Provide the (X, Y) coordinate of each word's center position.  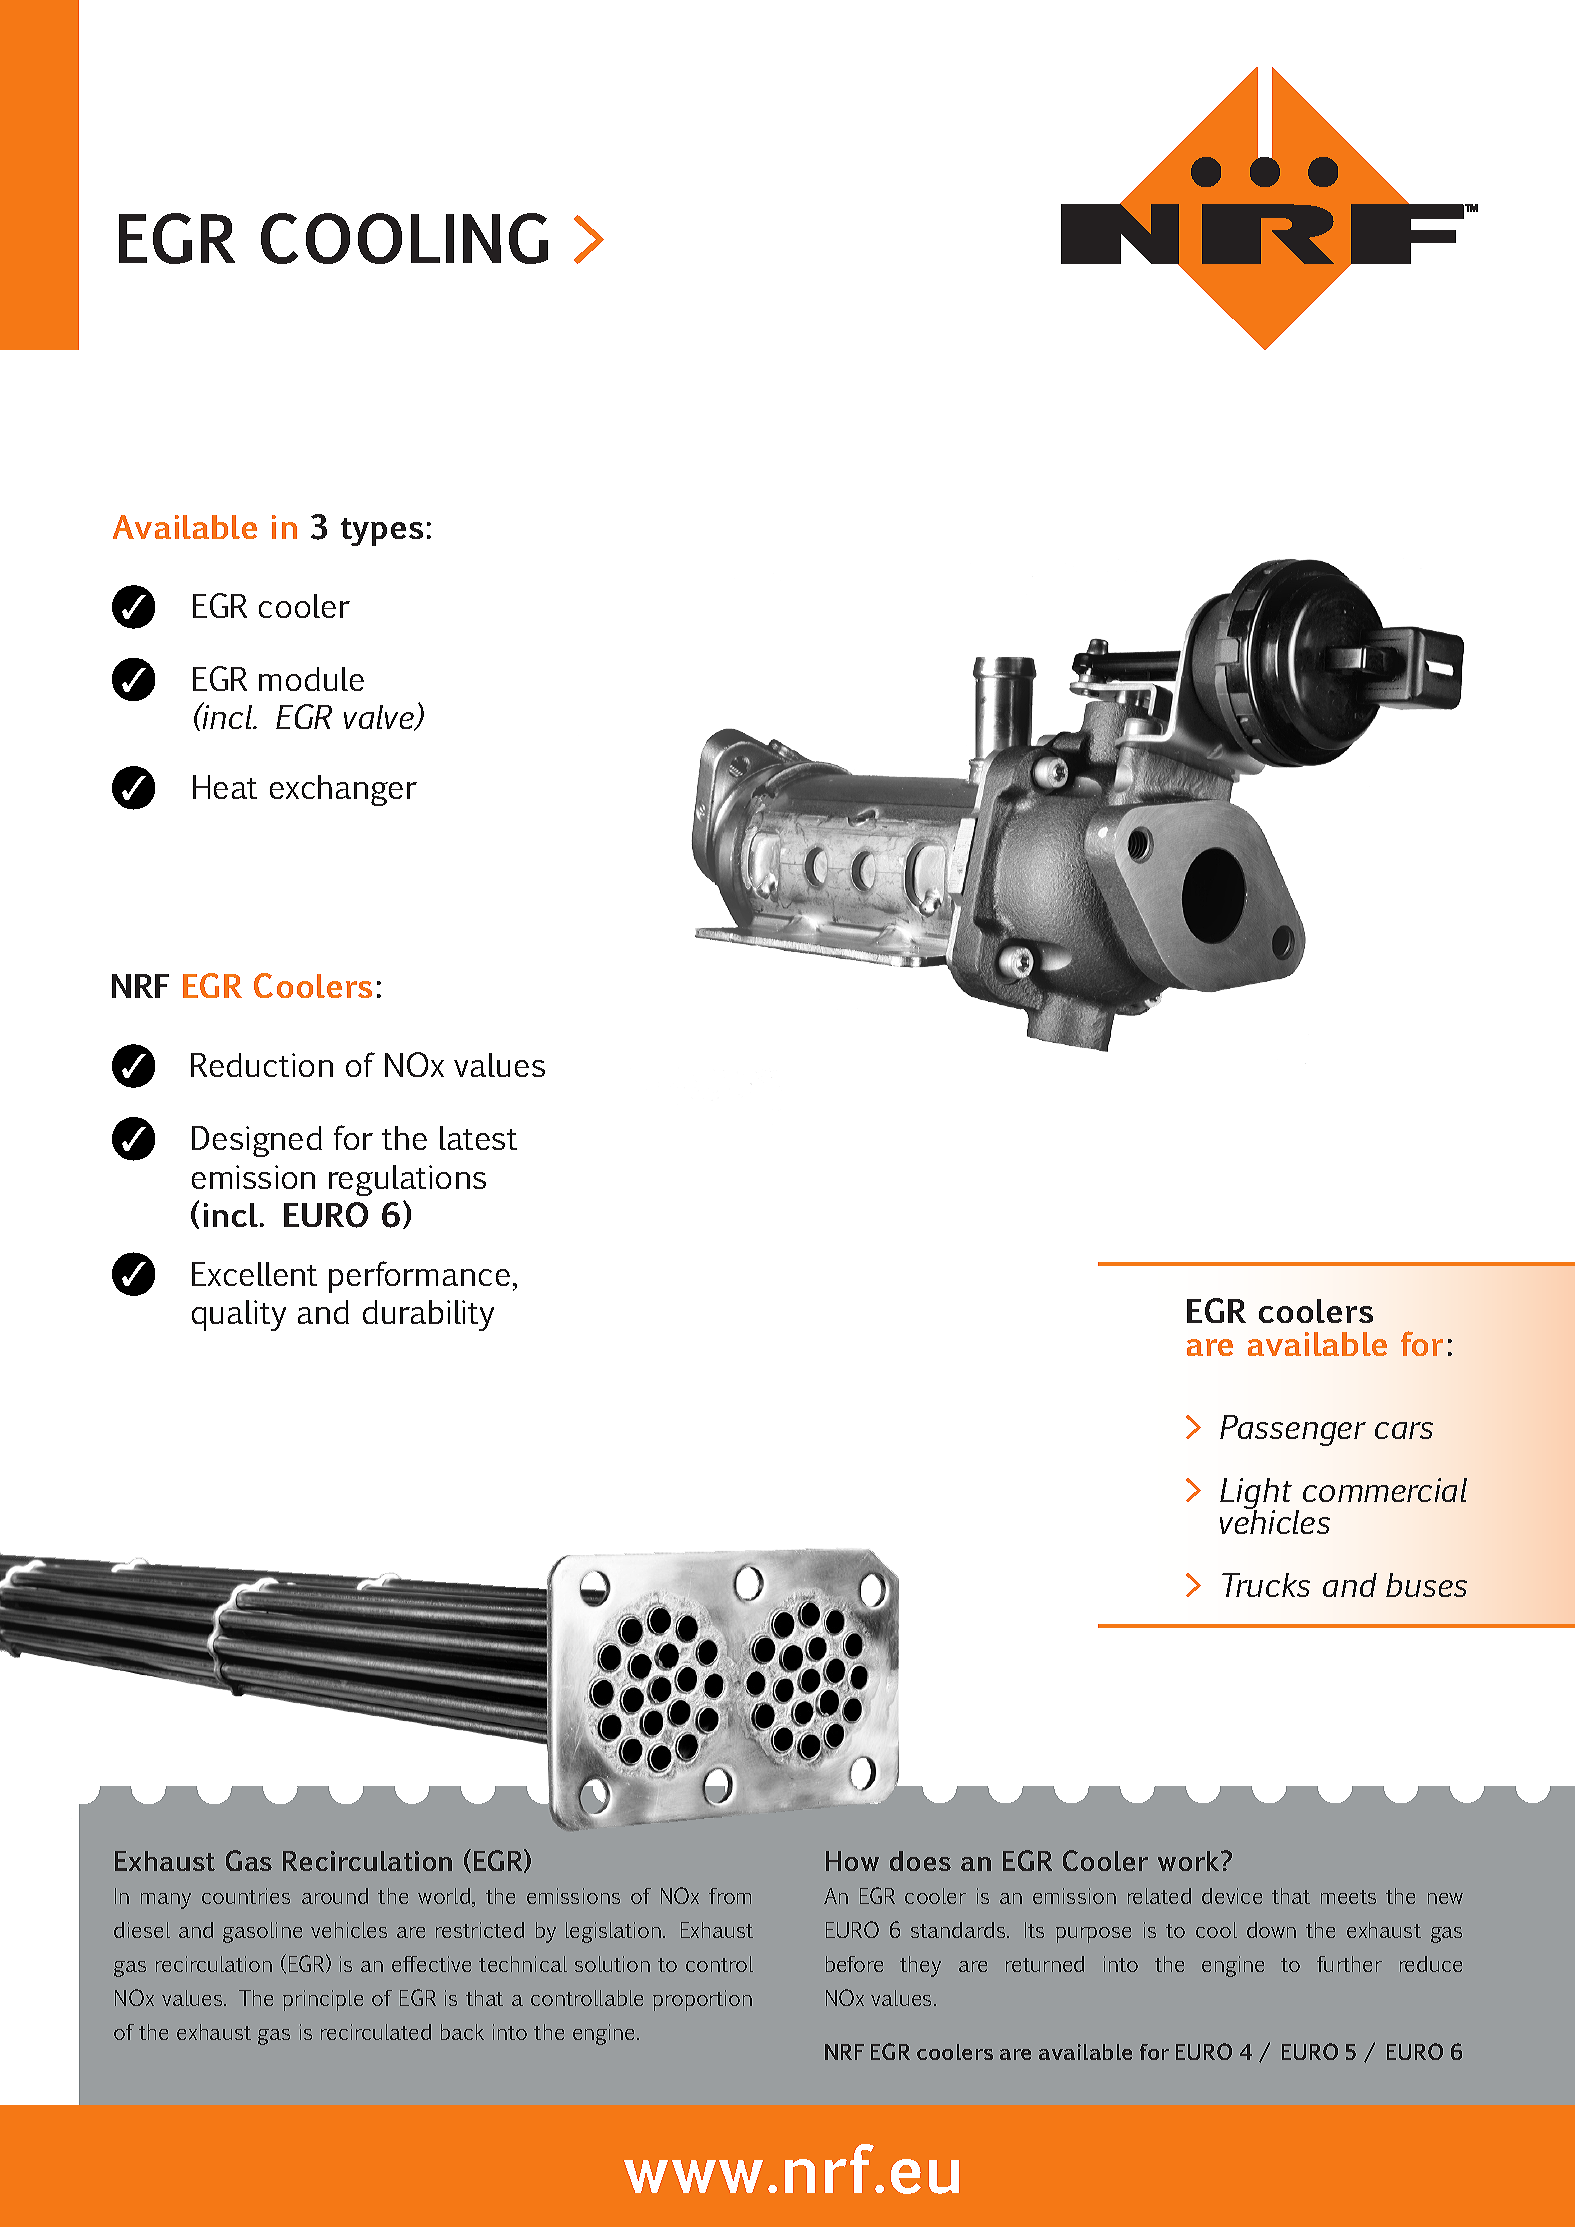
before (854, 1964)
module (311, 679)
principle (323, 2000)
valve (380, 718)
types (382, 532)
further (1349, 1964)
